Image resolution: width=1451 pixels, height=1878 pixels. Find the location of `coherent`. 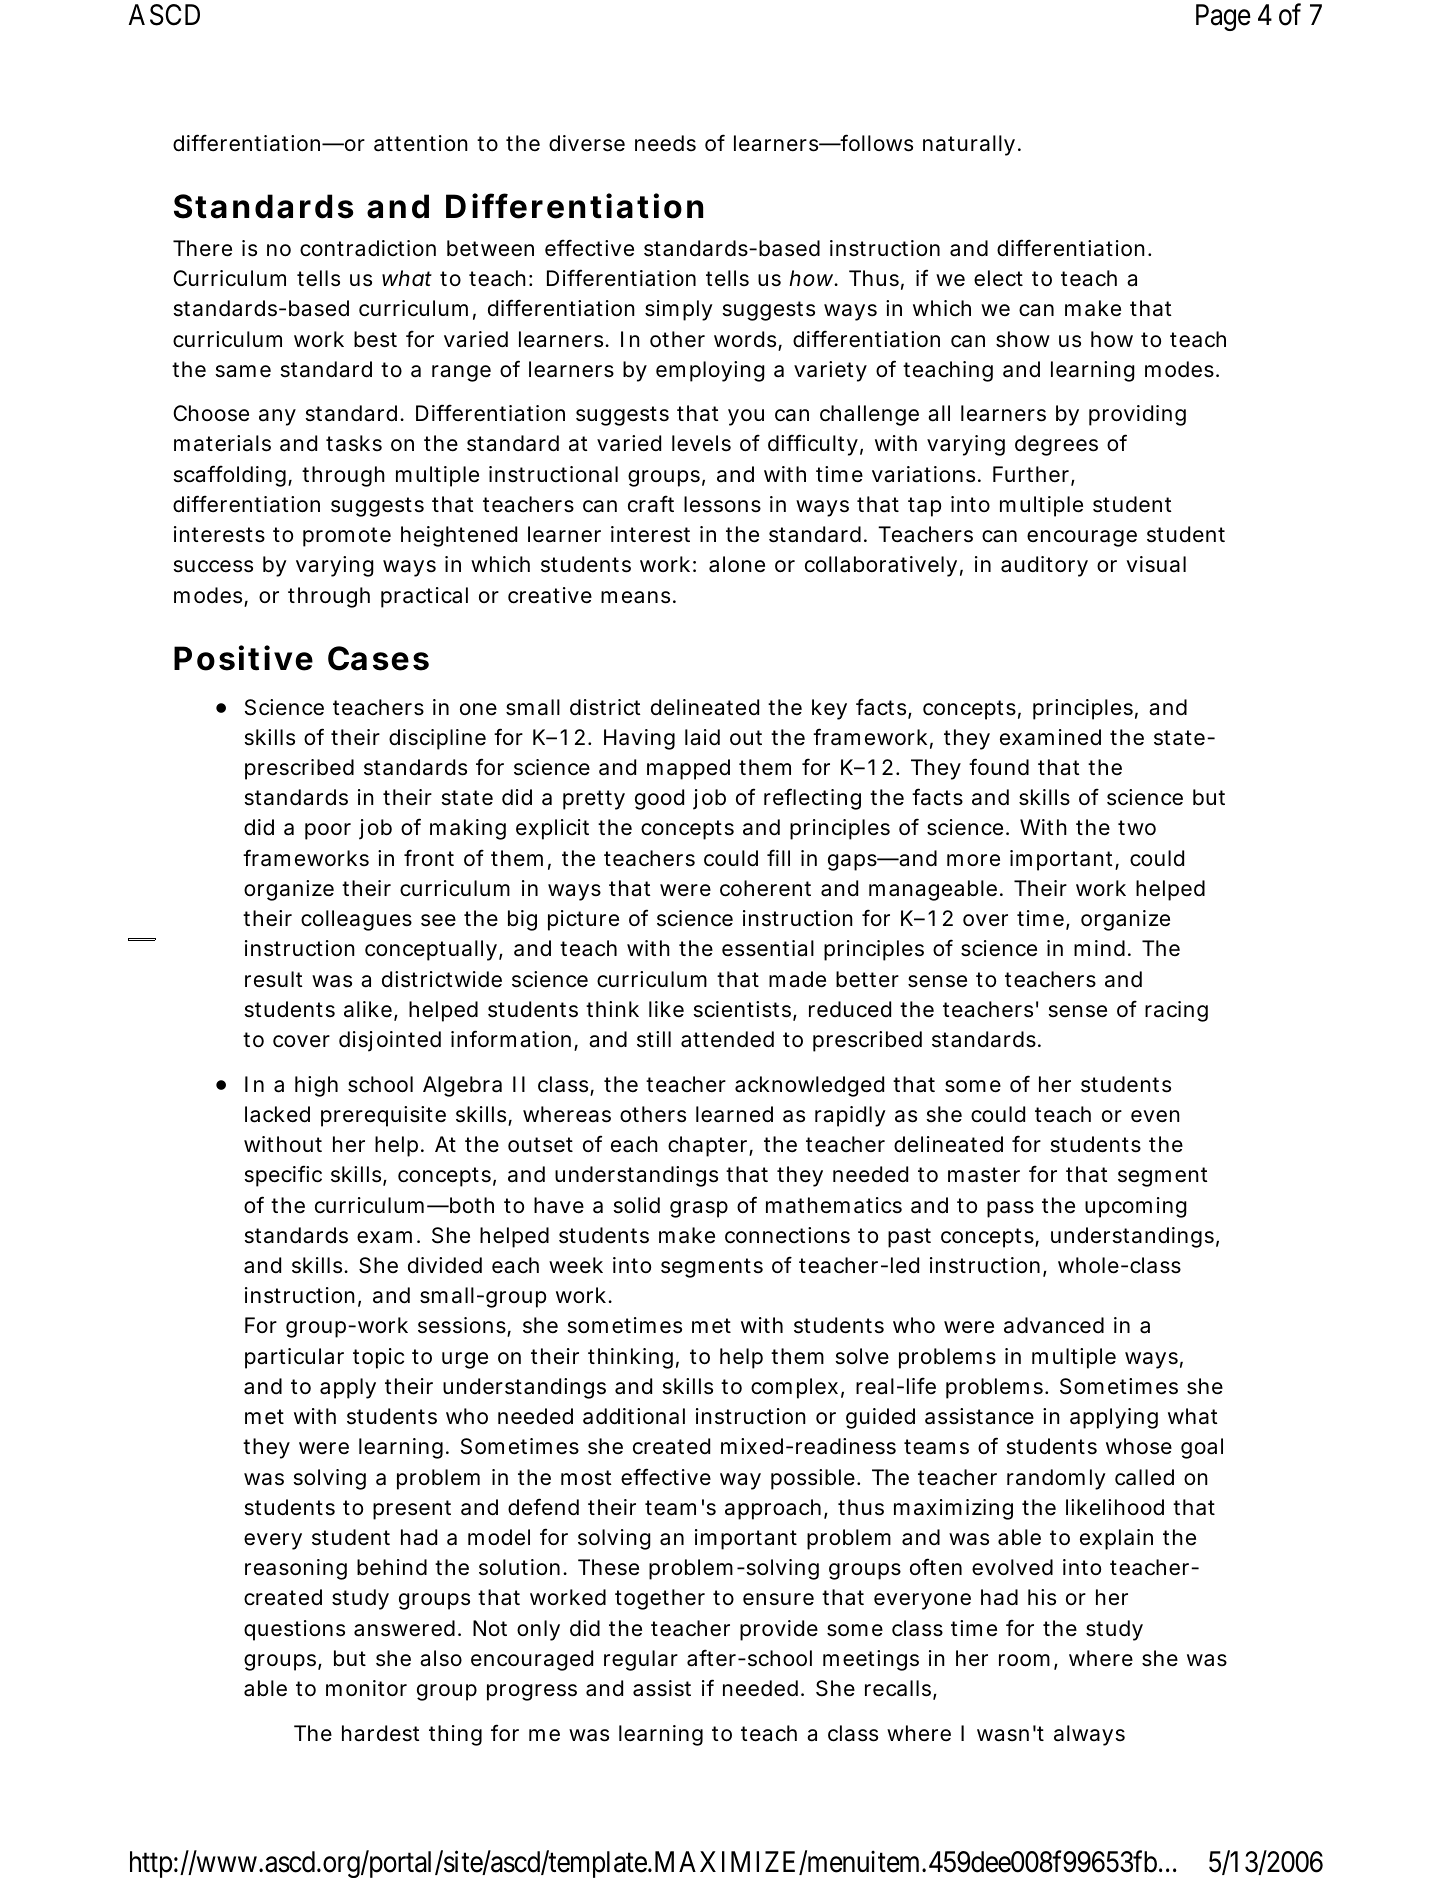

coherent is located at coordinates (765, 888).
